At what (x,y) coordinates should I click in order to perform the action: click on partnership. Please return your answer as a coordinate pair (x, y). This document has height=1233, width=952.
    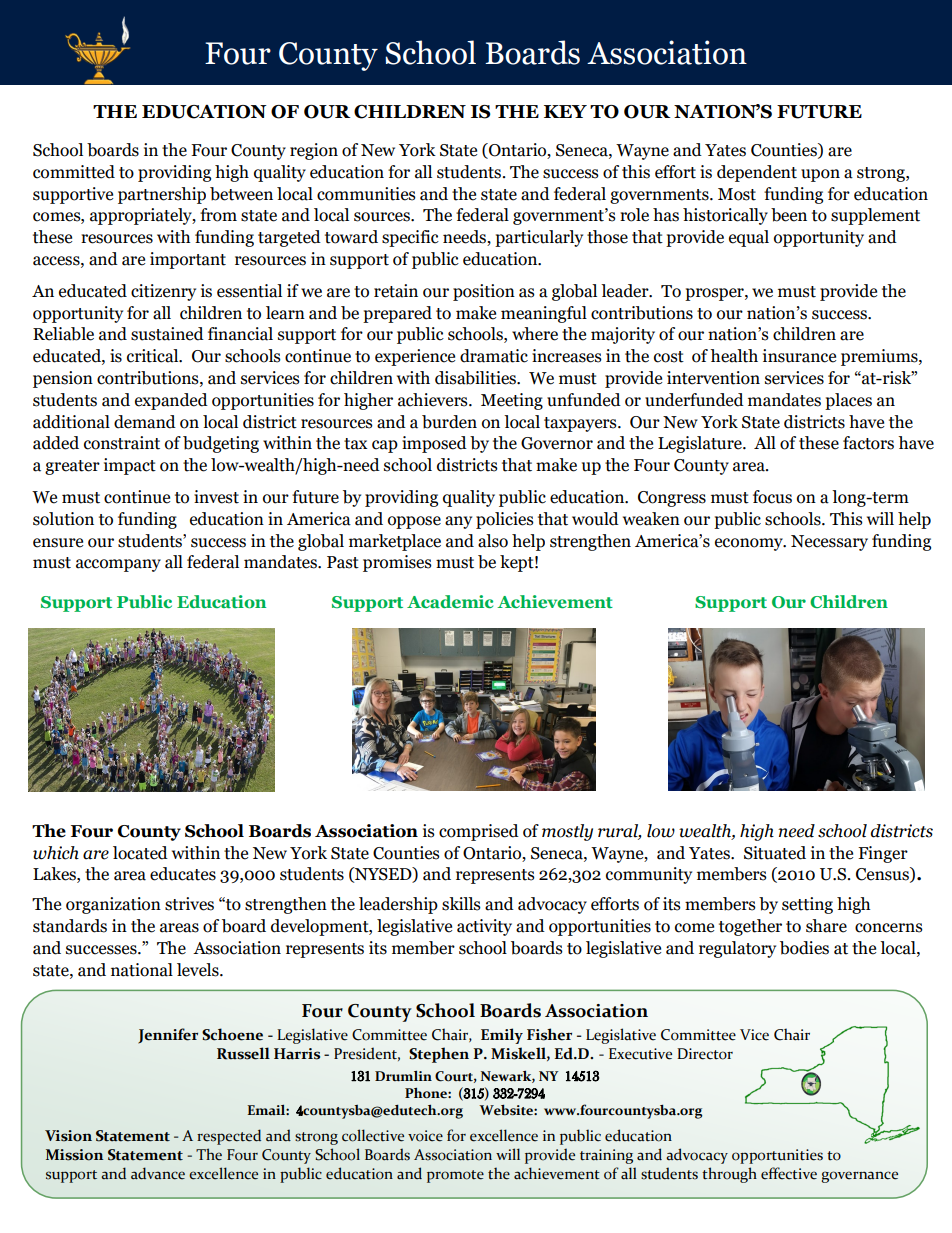
    Looking at the image, I should click on (162, 195).
